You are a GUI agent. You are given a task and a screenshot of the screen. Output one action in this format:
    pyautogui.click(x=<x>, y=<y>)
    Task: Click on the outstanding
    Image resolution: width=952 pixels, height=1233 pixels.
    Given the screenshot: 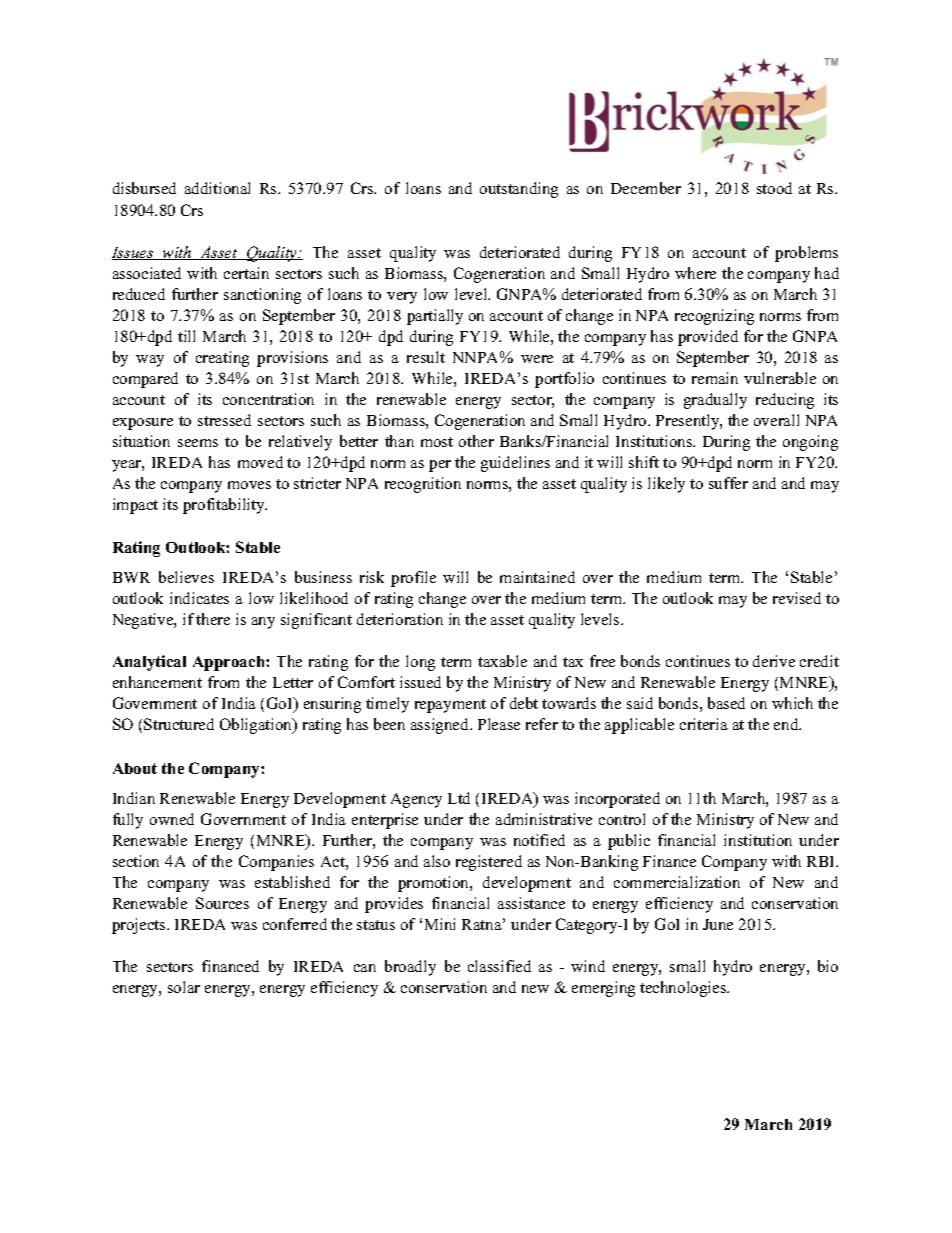 What is the action you would take?
    pyautogui.click(x=519, y=190)
